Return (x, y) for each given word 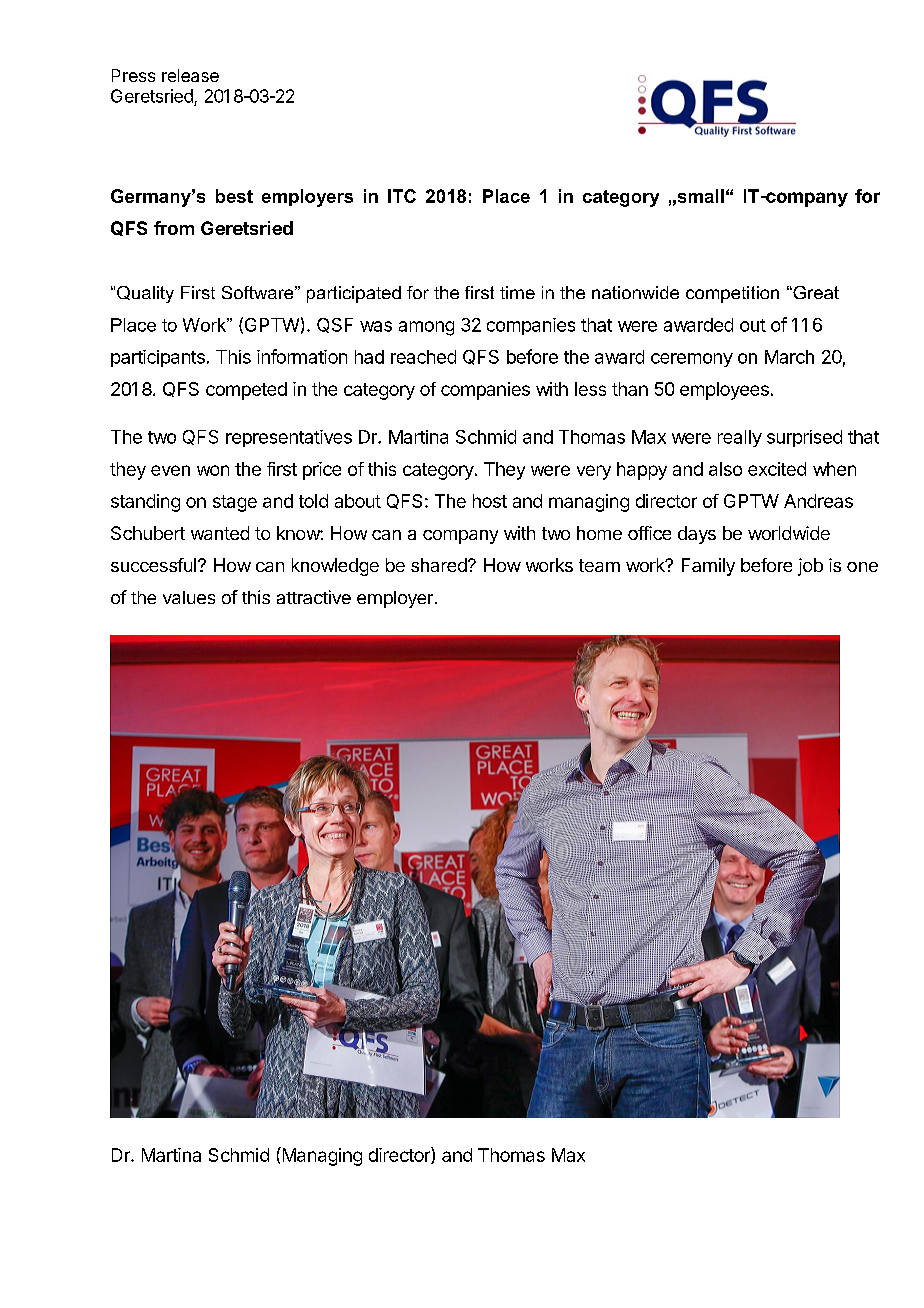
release (190, 75)
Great (815, 292)
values (189, 597)
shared (440, 565)
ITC (402, 196)
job (810, 567)
